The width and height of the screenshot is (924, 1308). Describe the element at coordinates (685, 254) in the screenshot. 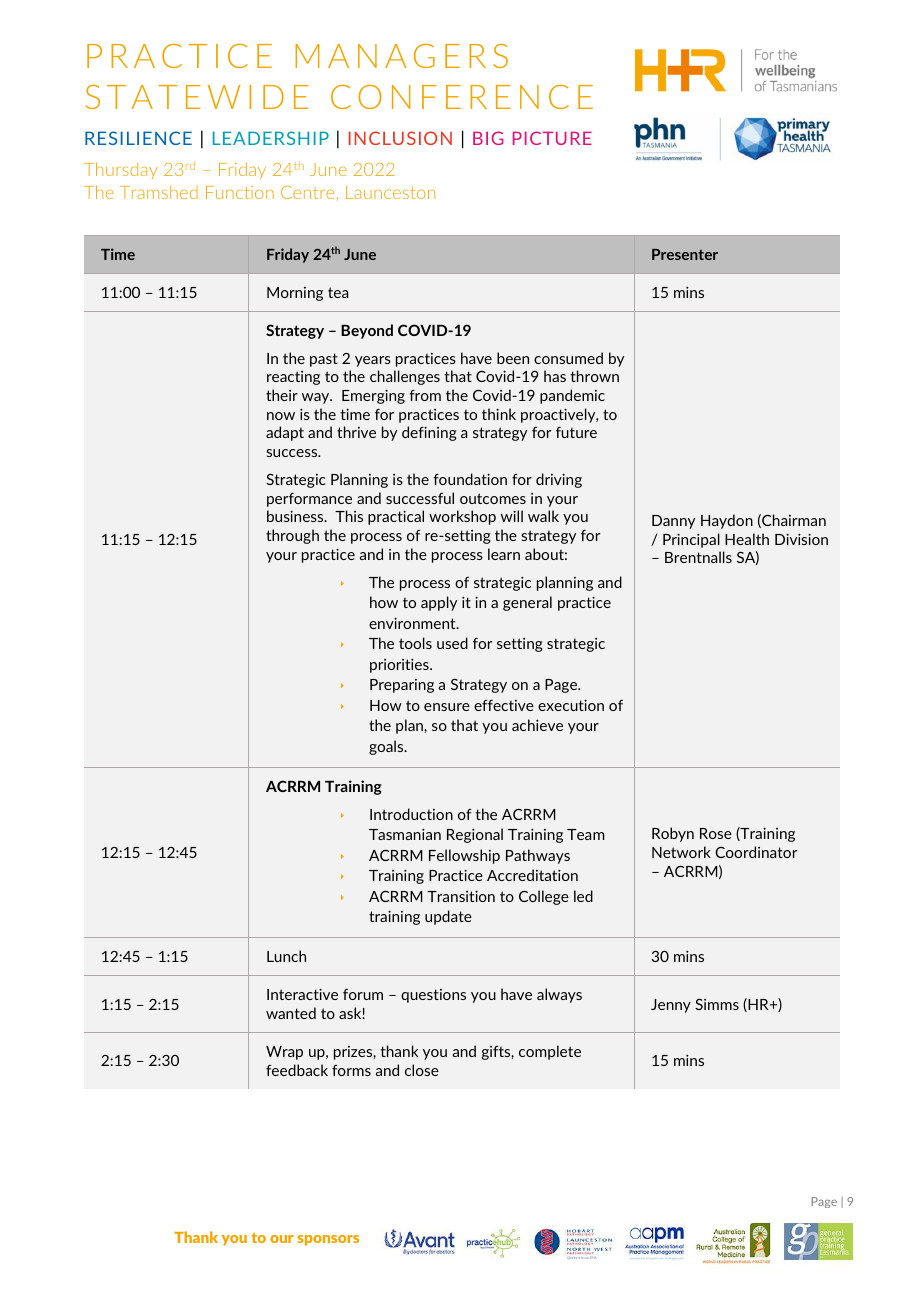

I see `Presenter` at that location.
